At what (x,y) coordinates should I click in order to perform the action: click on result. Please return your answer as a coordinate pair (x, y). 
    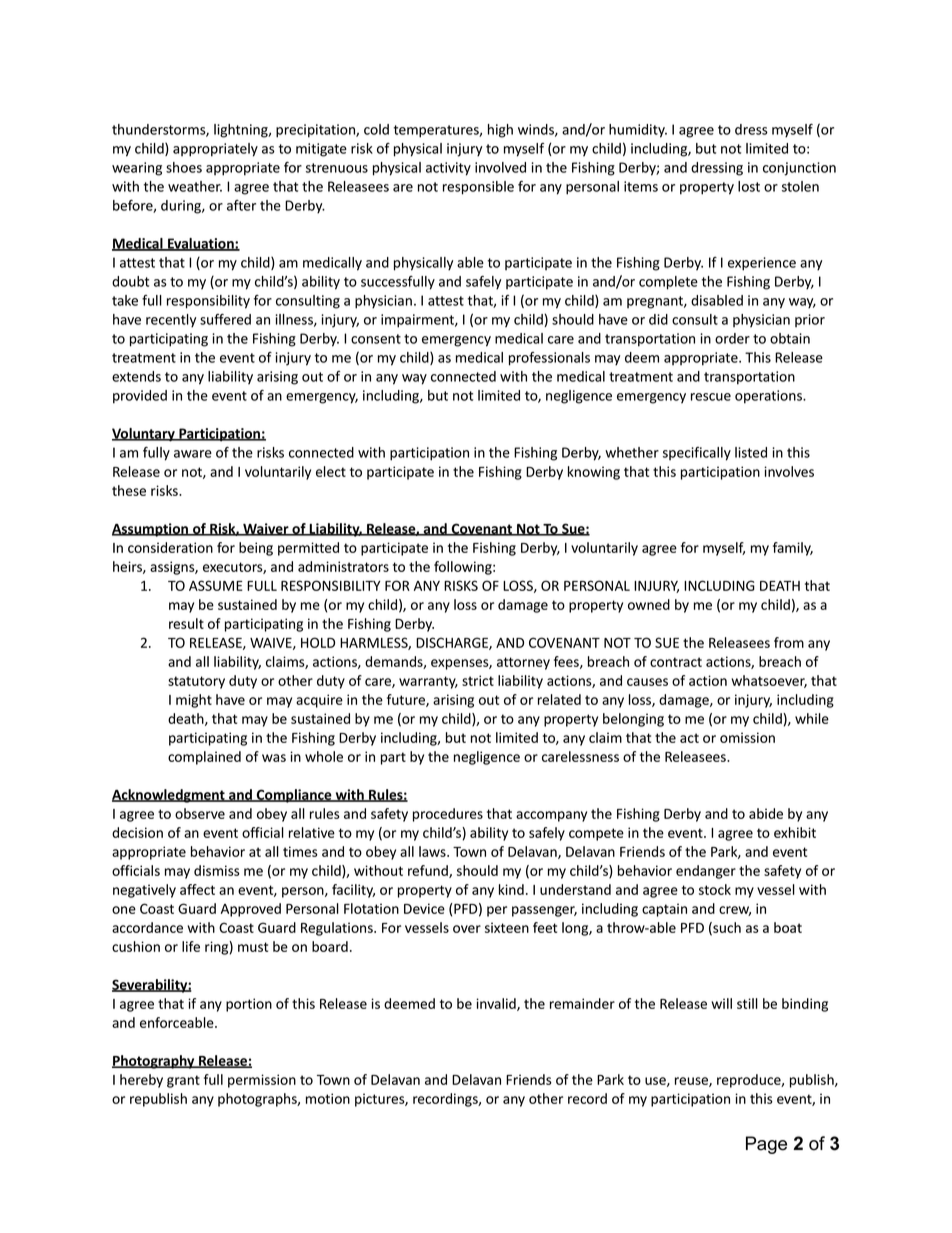
    Looking at the image, I should click on (186, 623).
